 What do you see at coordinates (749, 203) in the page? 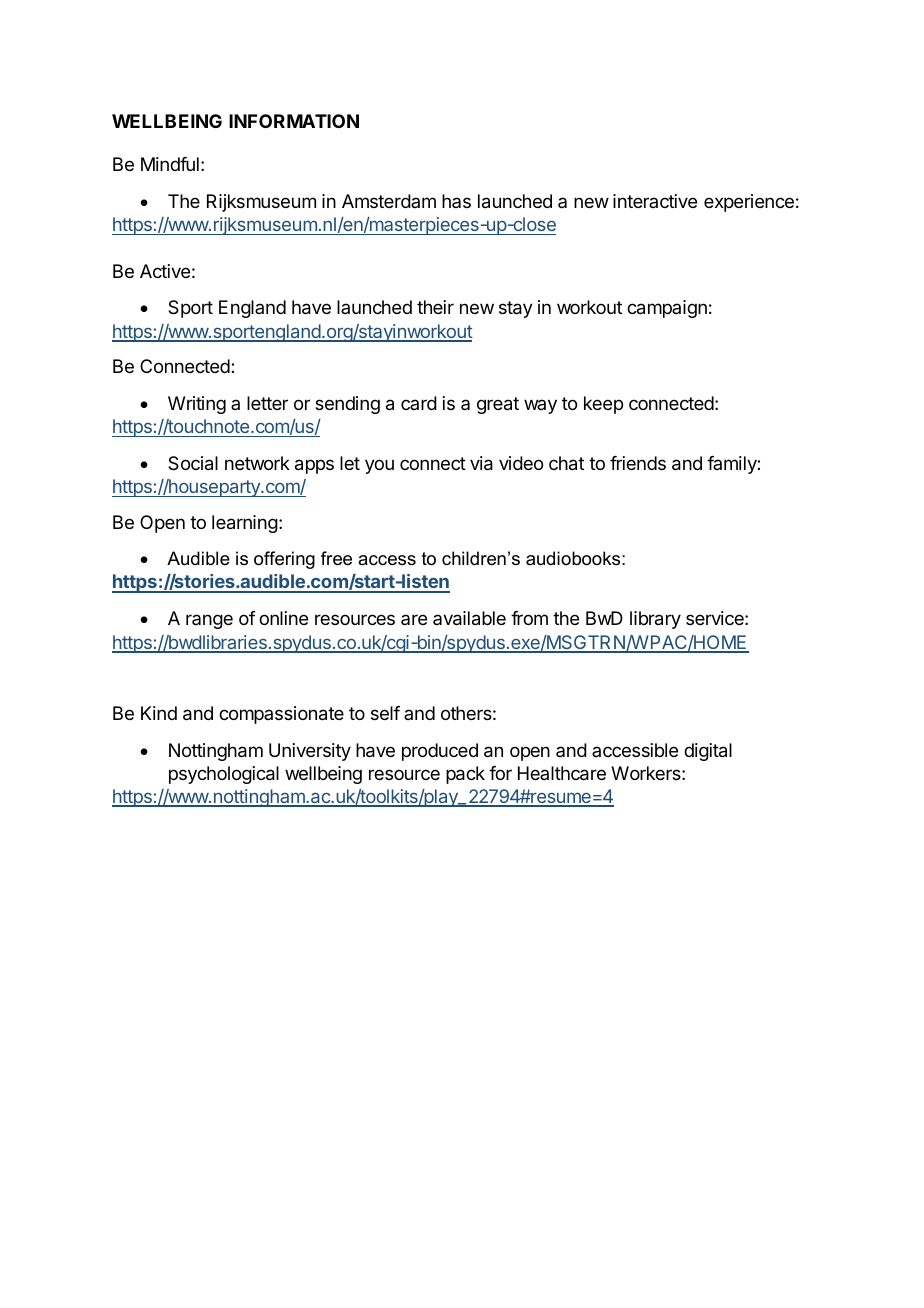
I see `experience` at bounding box center [749, 203].
